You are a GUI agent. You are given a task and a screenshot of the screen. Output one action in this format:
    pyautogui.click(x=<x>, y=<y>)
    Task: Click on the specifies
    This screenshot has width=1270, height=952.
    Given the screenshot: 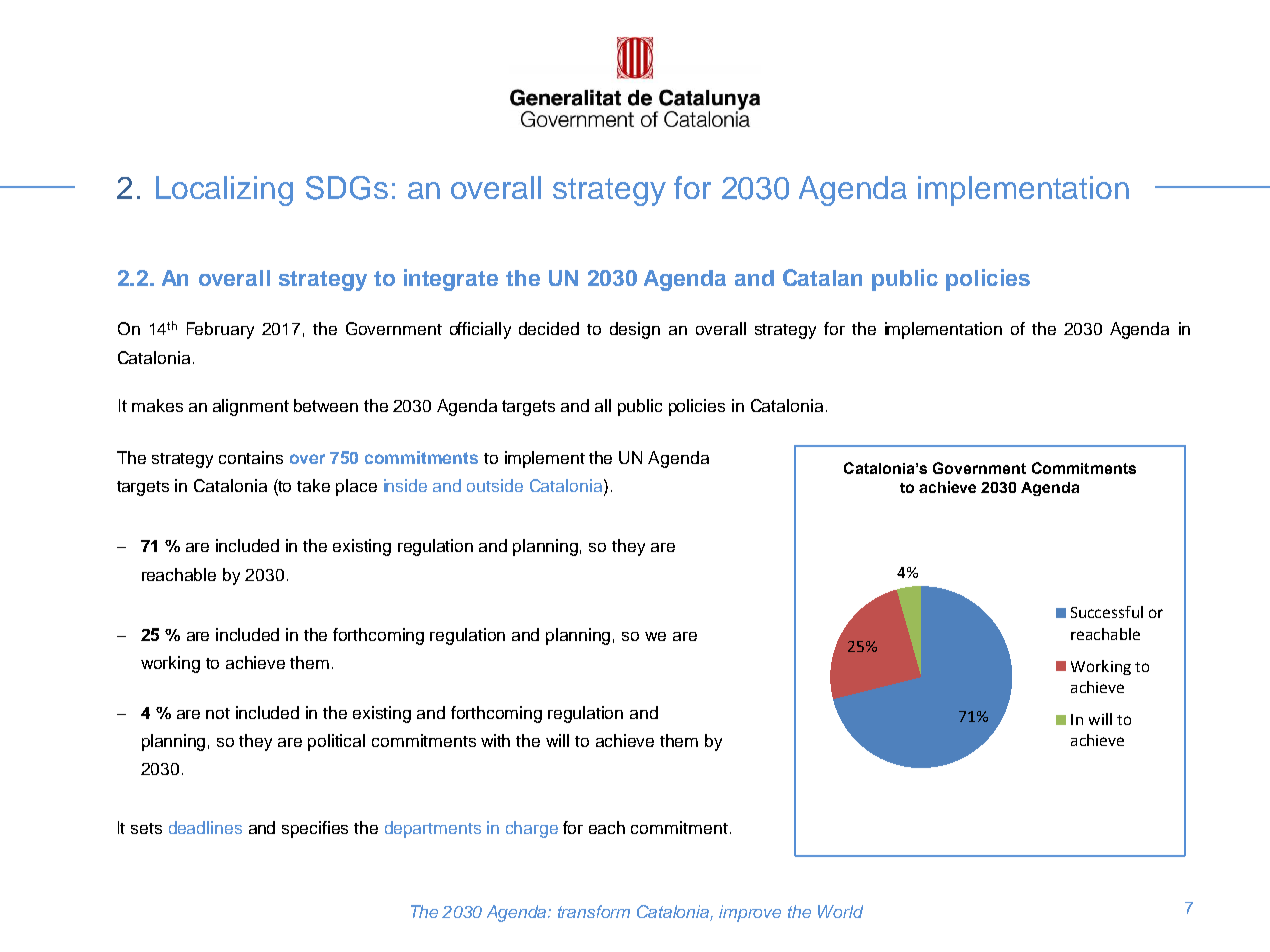 What is the action you would take?
    pyautogui.click(x=315, y=829)
